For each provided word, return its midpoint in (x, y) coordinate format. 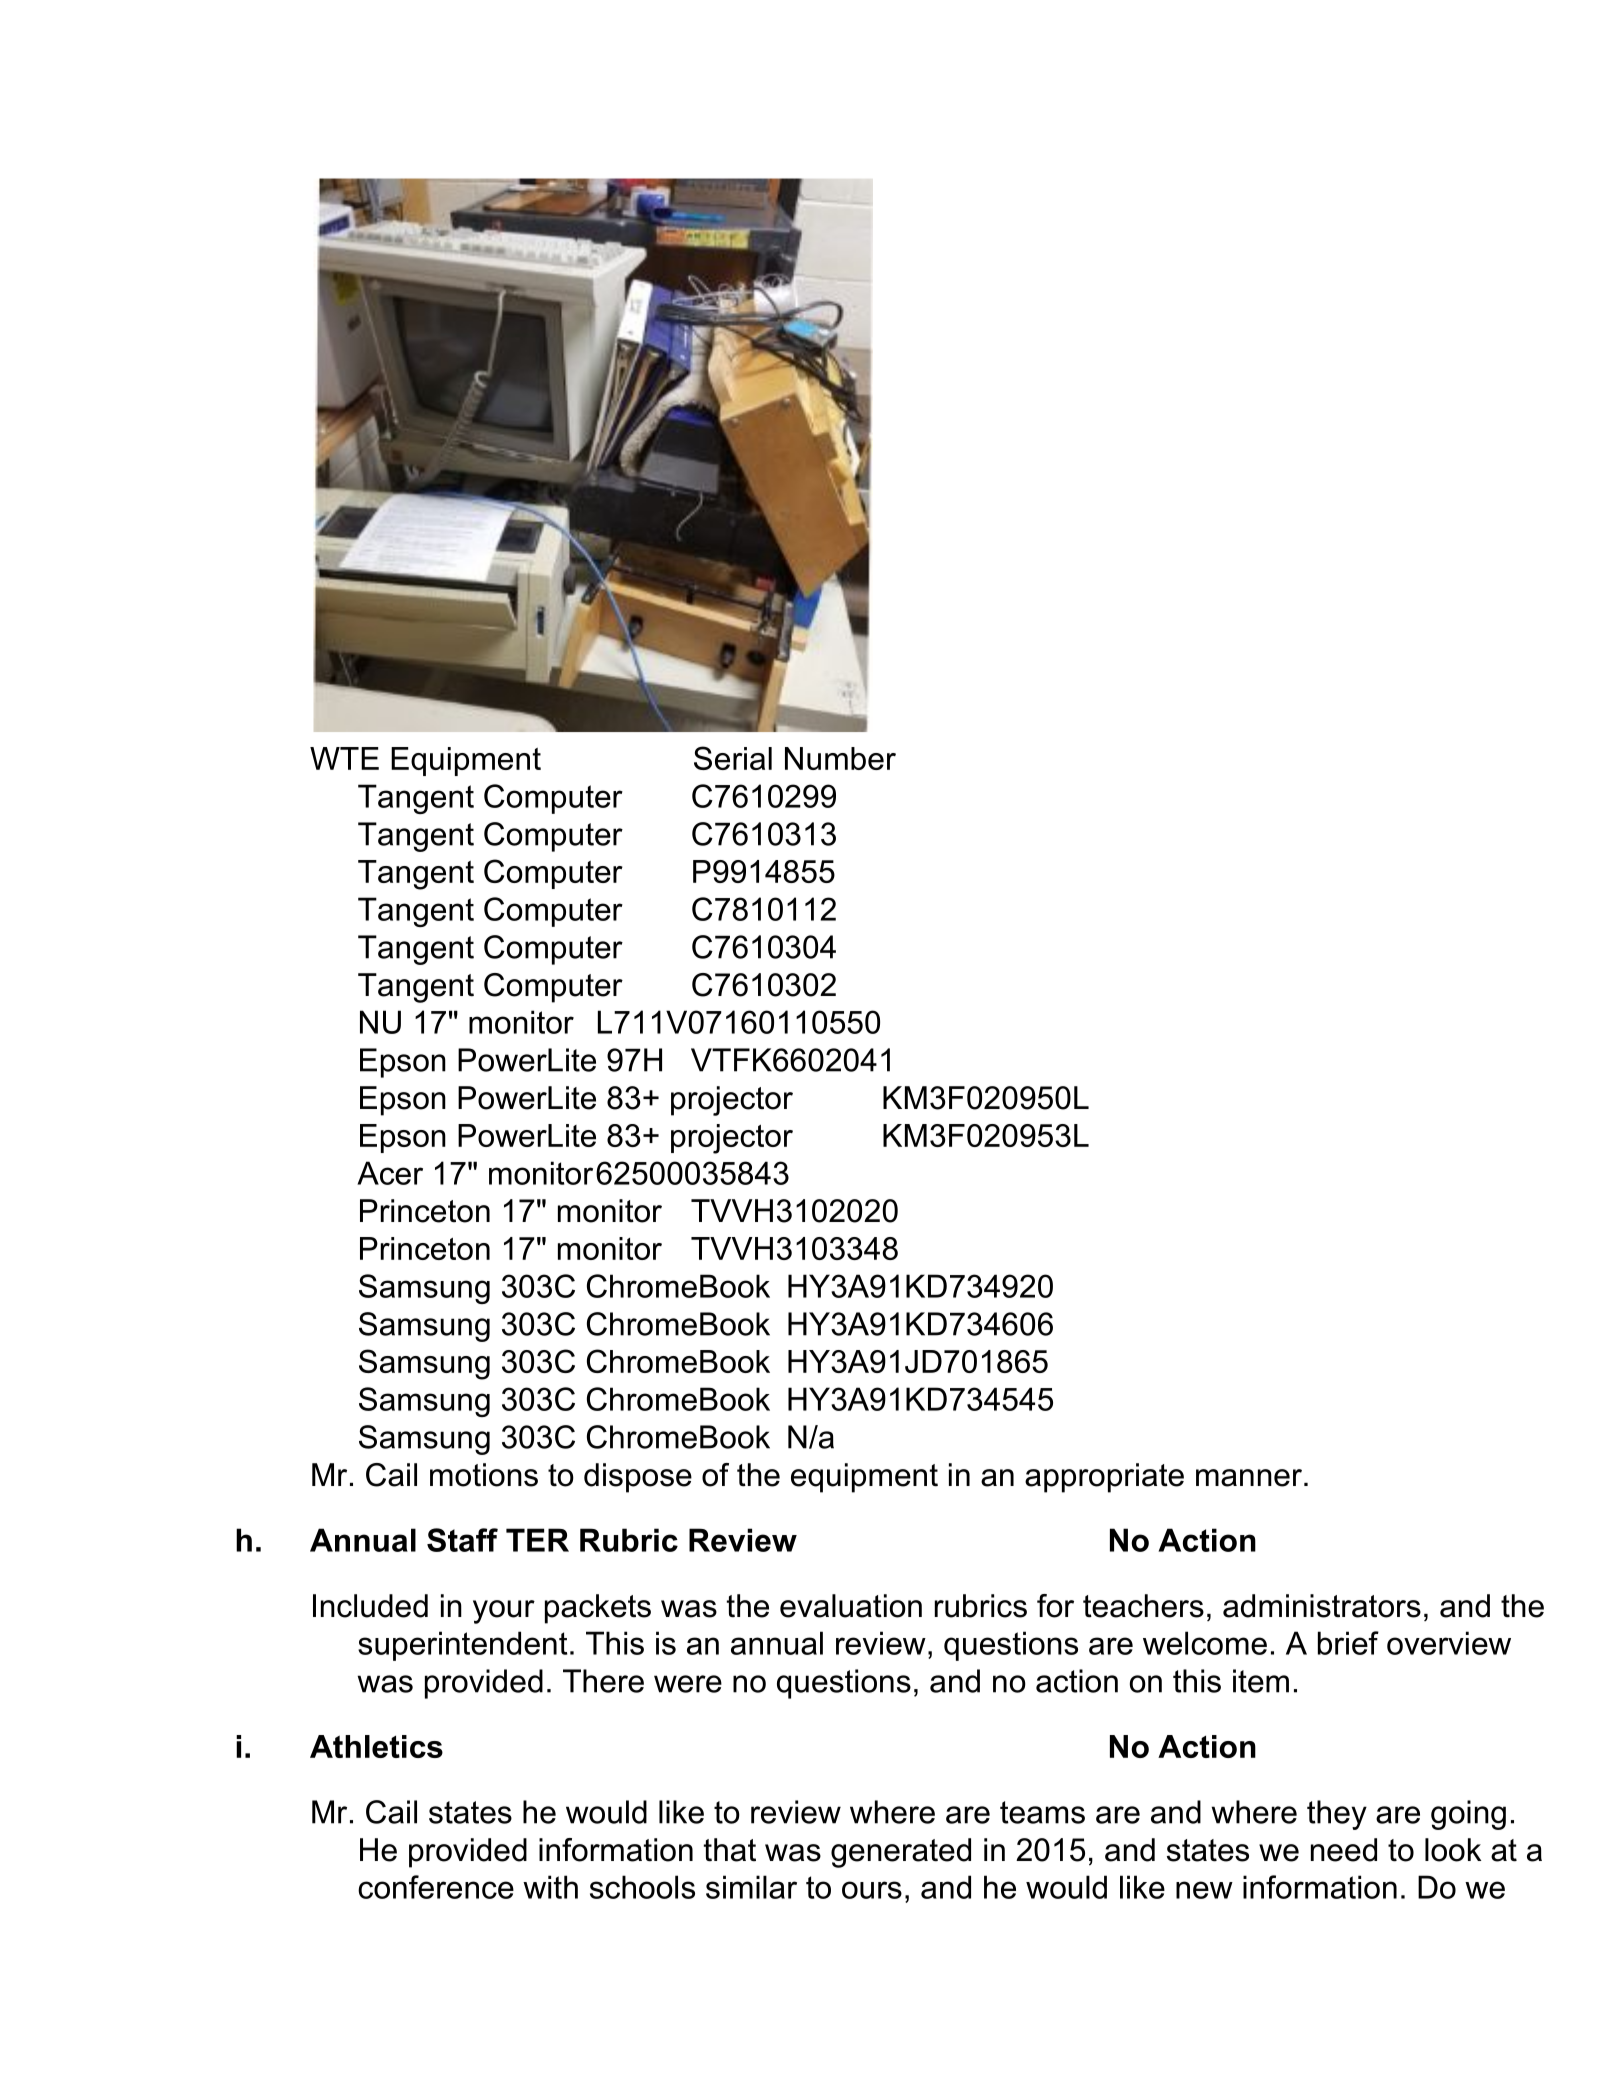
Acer (390, 1173)
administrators (1322, 1606)
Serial (733, 758)
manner (1249, 1478)
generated (901, 1853)
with (550, 1887)
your (504, 1612)
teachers (1143, 1606)
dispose (638, 1478)
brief (1348, 1643)
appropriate (1104, 1478)
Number (840, 758)
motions (484, 1475)
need (1344, 1850)
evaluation (851, 1606)
